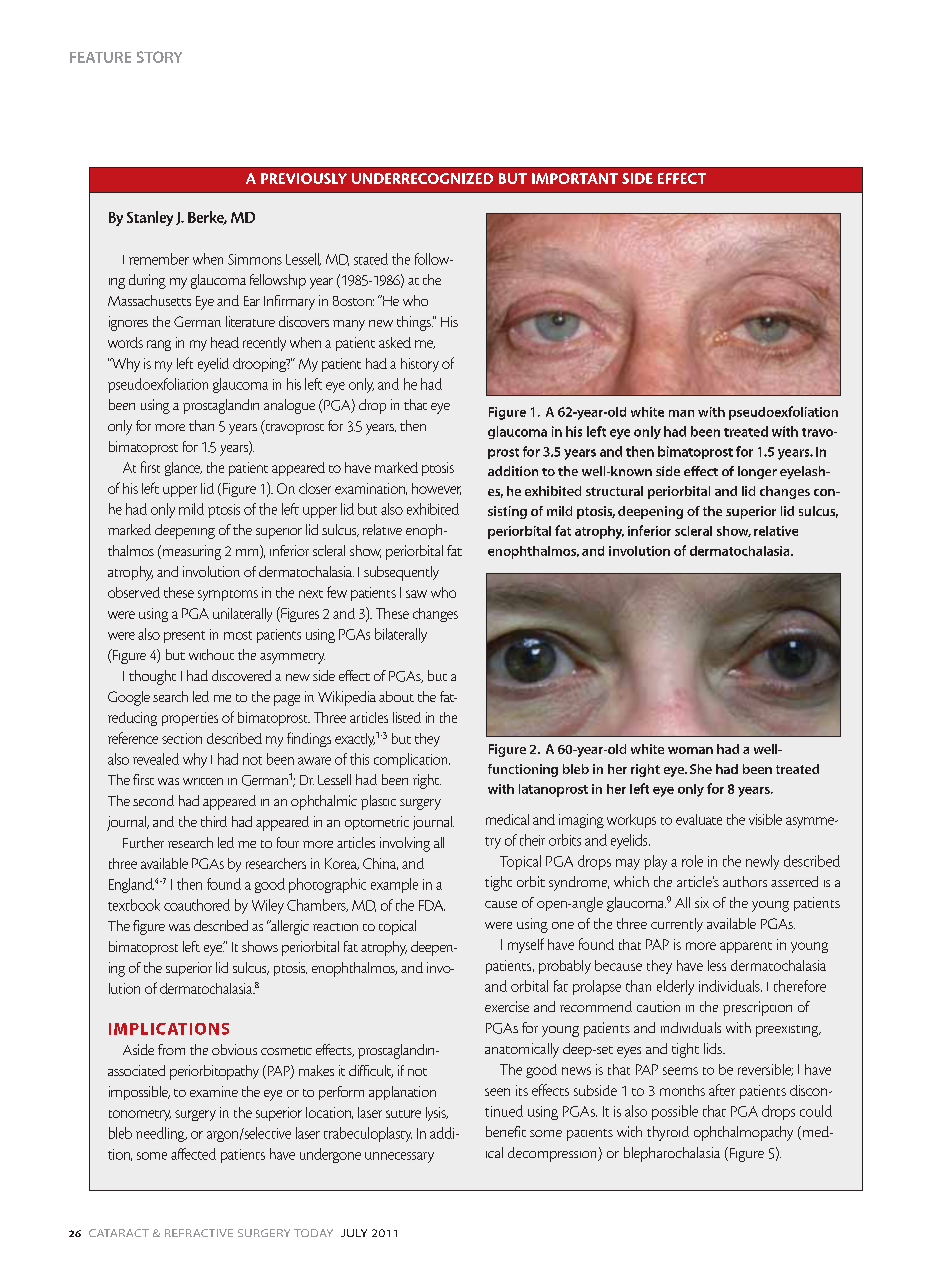  I want to click on longer, so click(757, 472).
